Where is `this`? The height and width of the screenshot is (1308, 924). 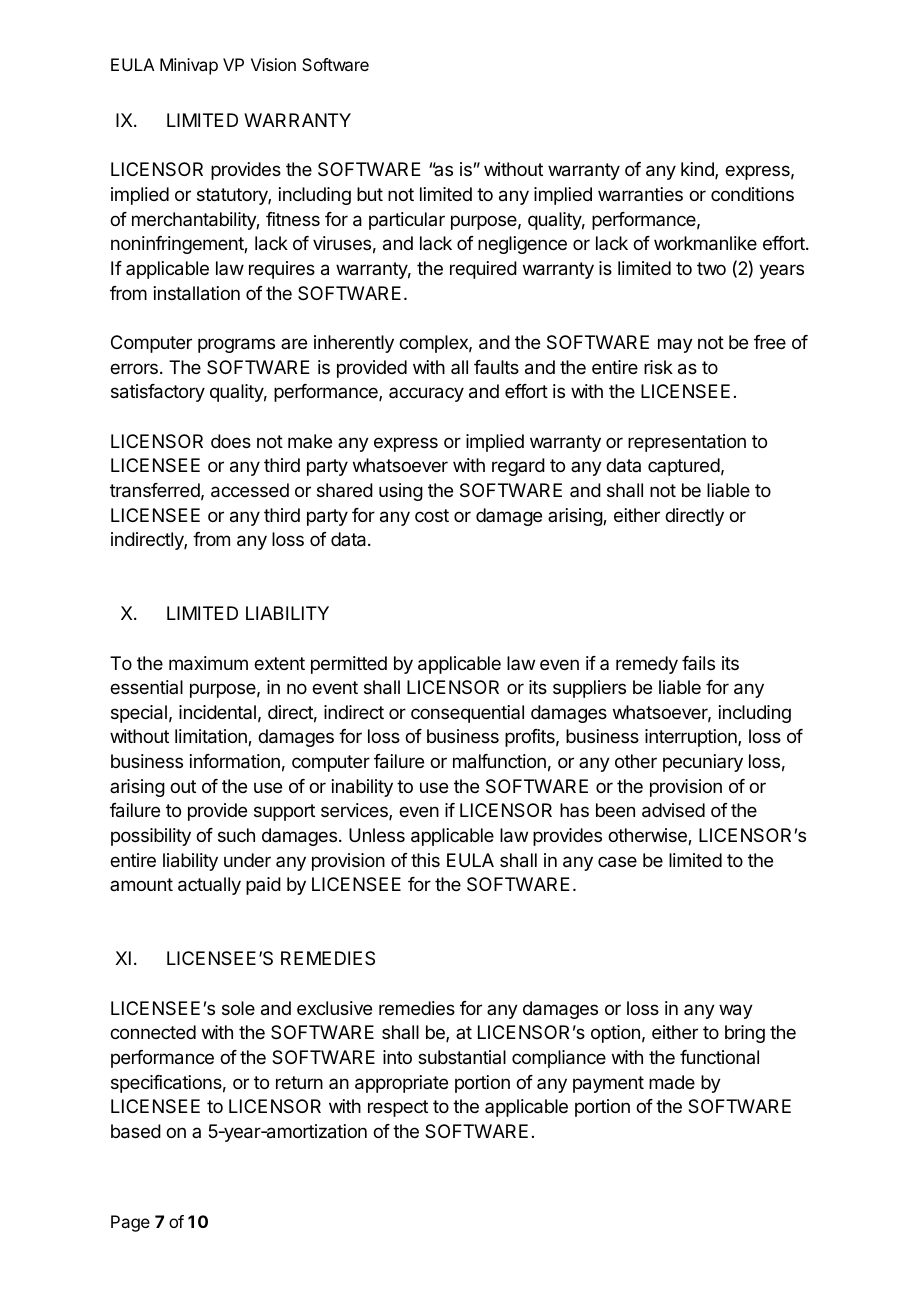
this is located at coordinates (425, 860).
